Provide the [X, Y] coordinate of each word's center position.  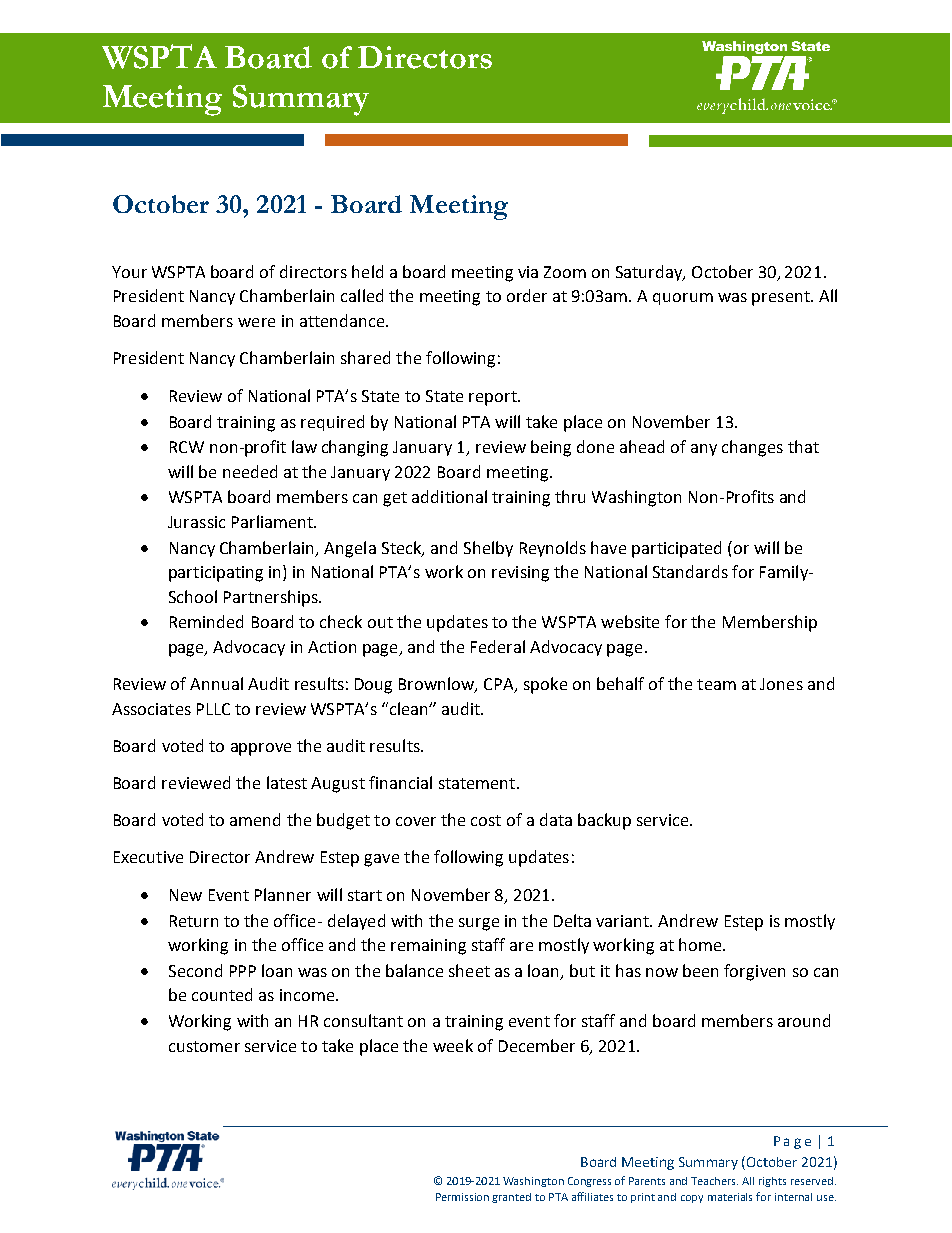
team [716, 684]
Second [195, 970]
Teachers [714, 1181]
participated [676, 549]
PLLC [213, 709]
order [527, 295]
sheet [469, 970]
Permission [462, 1197]
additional [449, 496]
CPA [500, 685]
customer [204, 1046]
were [256, 322]
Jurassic [196, 522]
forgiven [754, 972]
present [782, 298]
